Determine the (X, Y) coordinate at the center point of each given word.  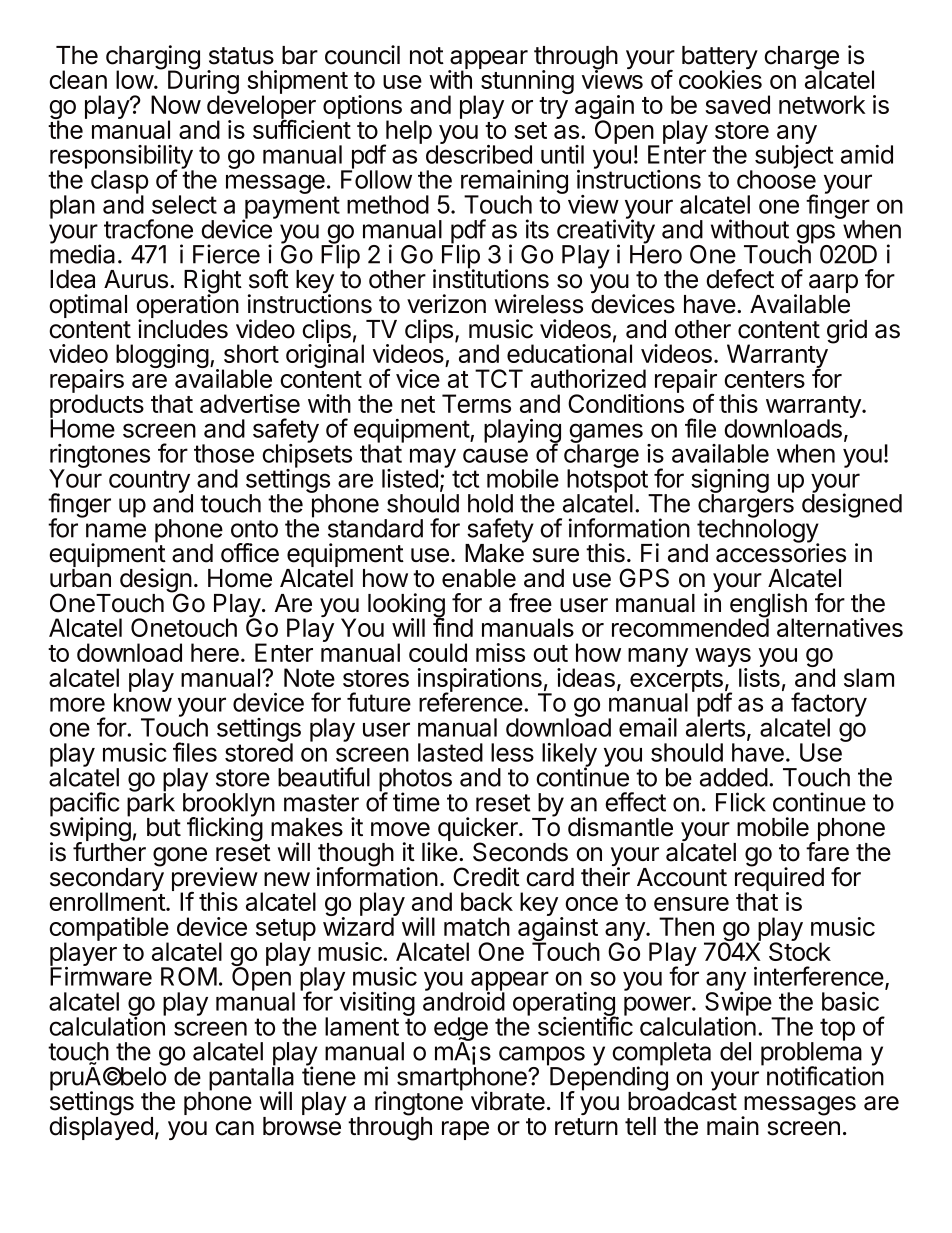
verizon (446, 304)
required (779, 880)
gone (180, 857)
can (234, 1128)
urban (80, 578)
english (768, 606)
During (203, 83)
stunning (527, 82)
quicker (479, 830)
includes (183, 329)
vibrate (508, 1101)
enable (479, 578)
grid (847, 331)
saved (737, 104)
